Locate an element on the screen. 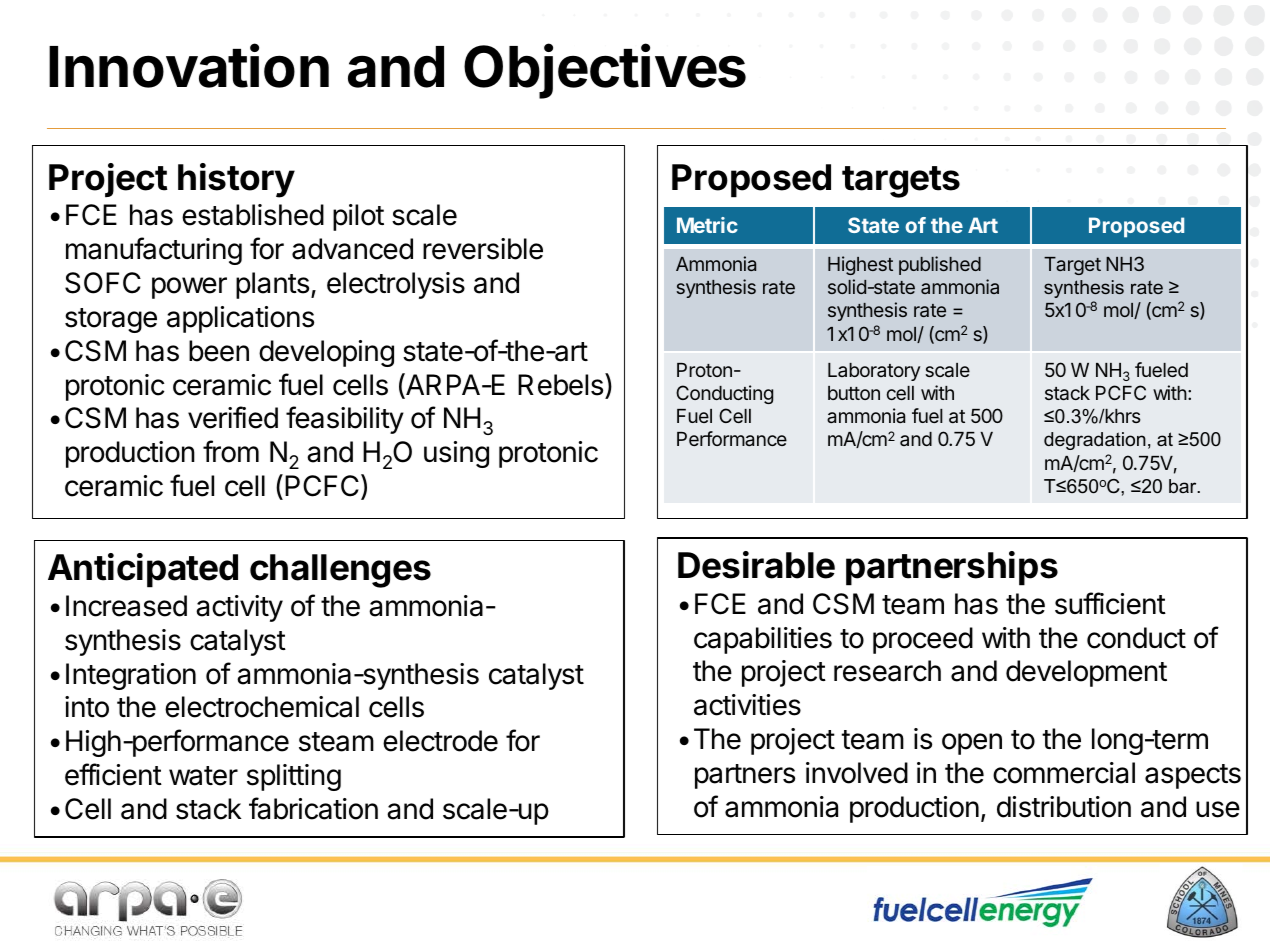 The height and width of the screenshot is (952, 1270). Objectives is located at coordinates (605, 71).
